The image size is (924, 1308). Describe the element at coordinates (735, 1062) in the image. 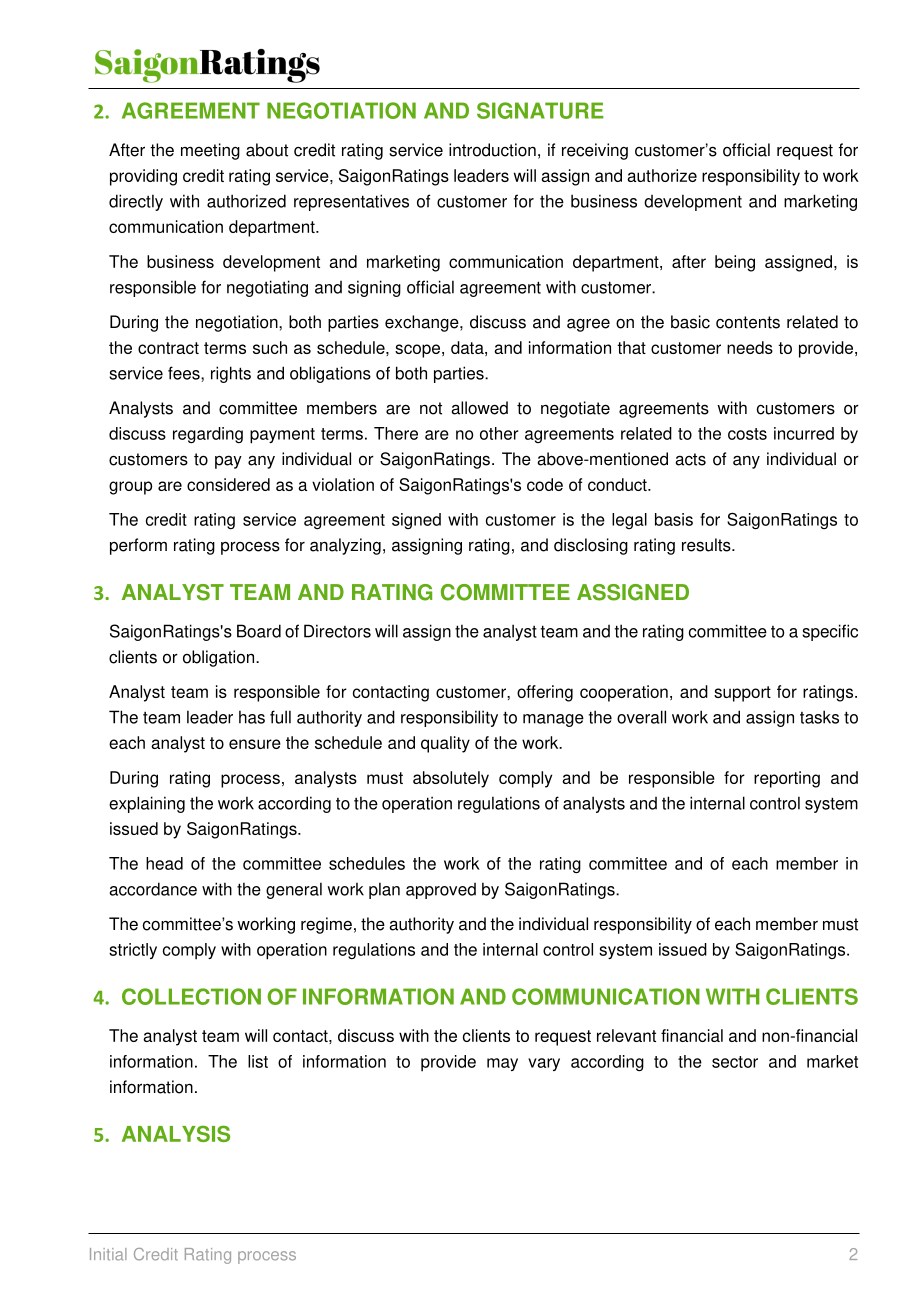

I see `sector` at that location.
